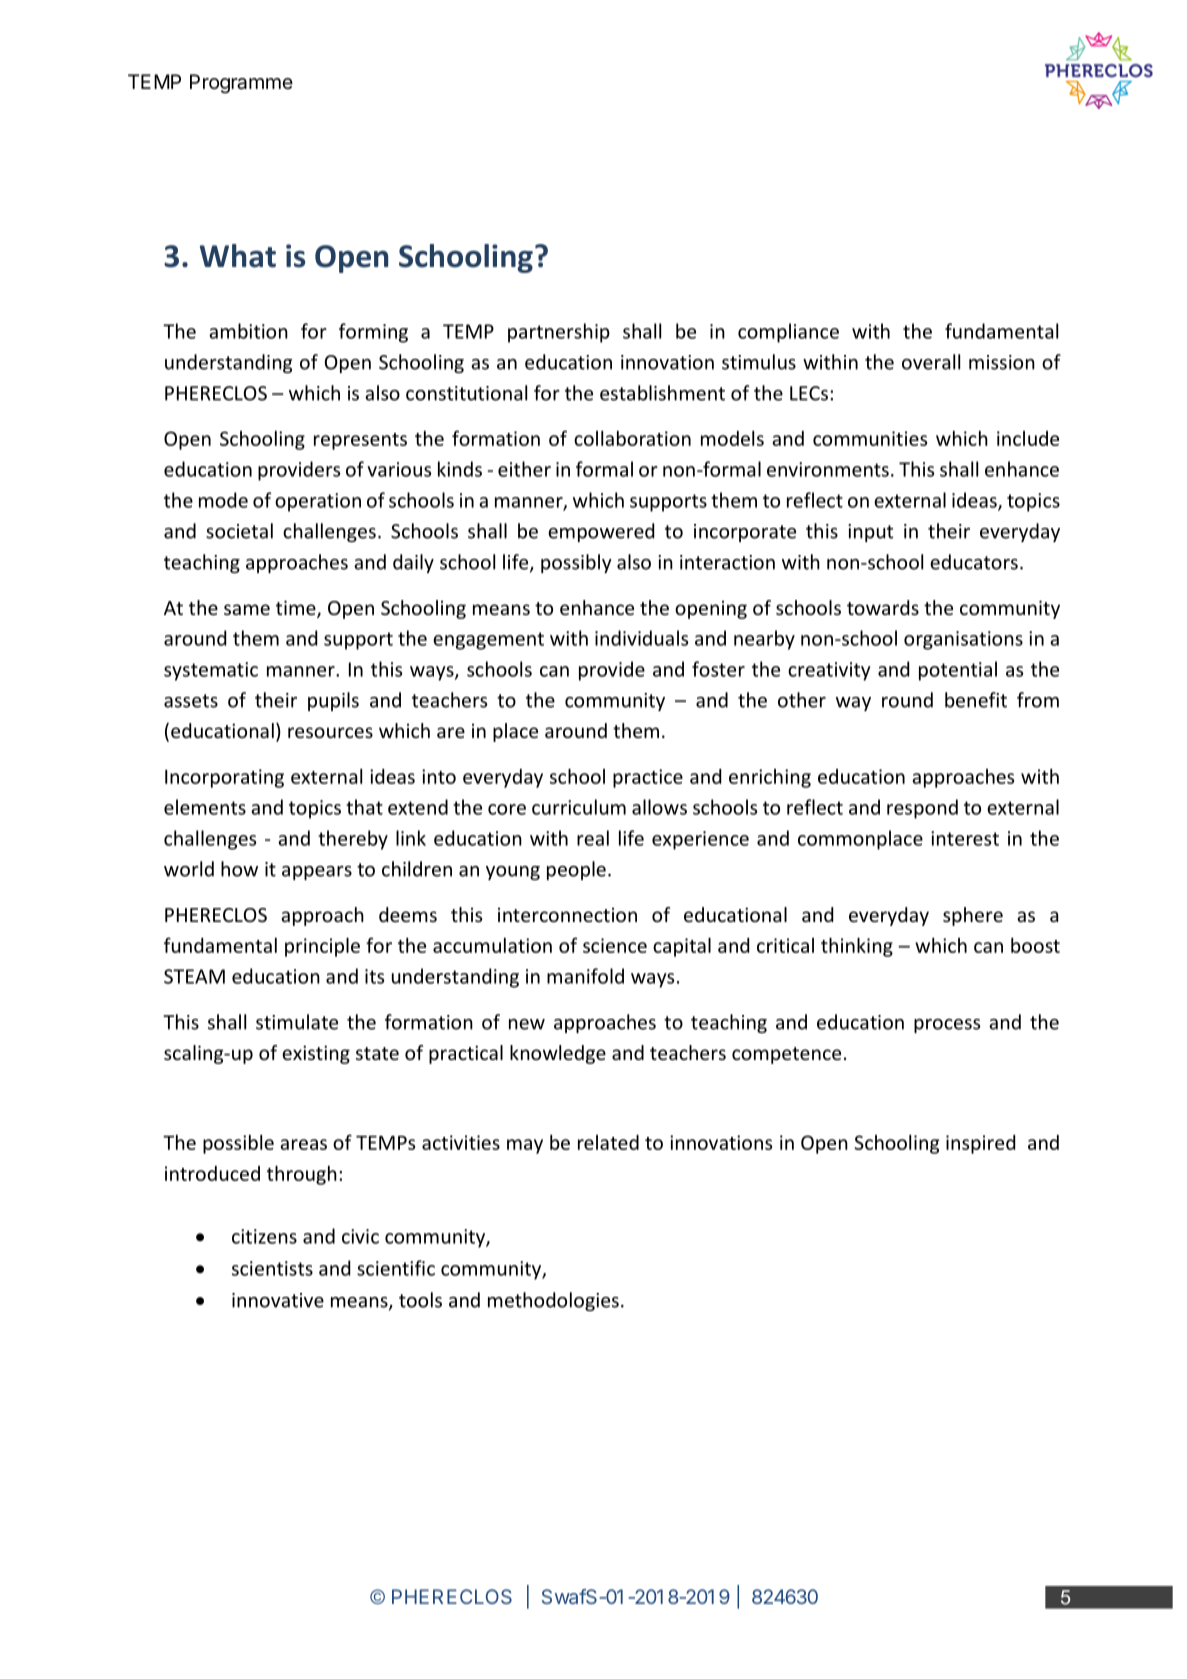  I want to click on empowered, so click(601, 532).
